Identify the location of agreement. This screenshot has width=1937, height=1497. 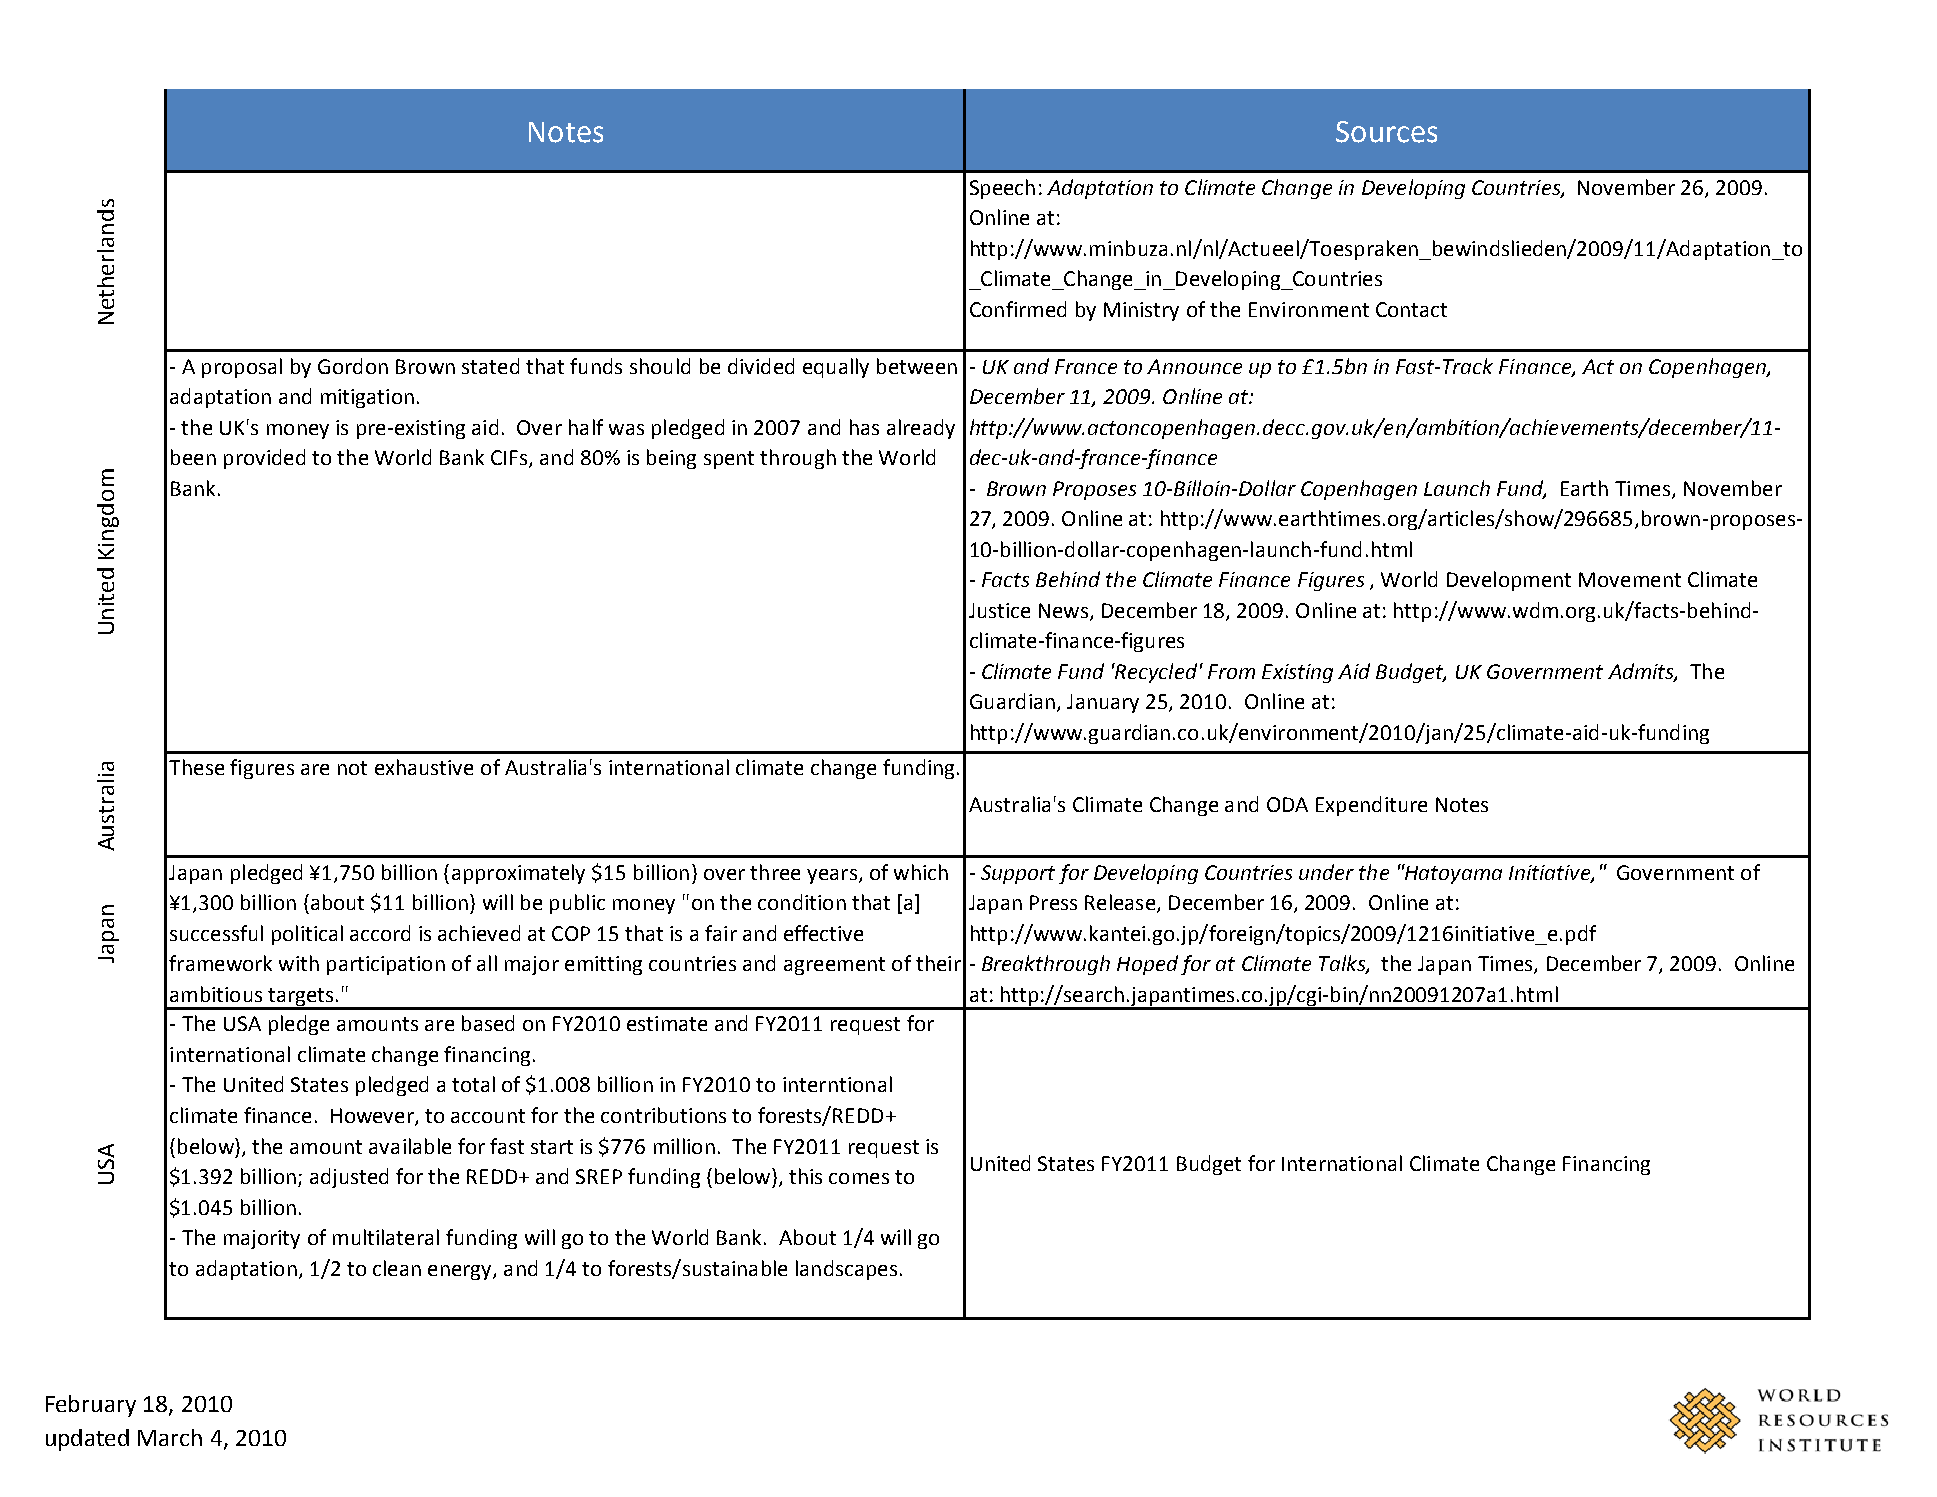
(834, 966).
